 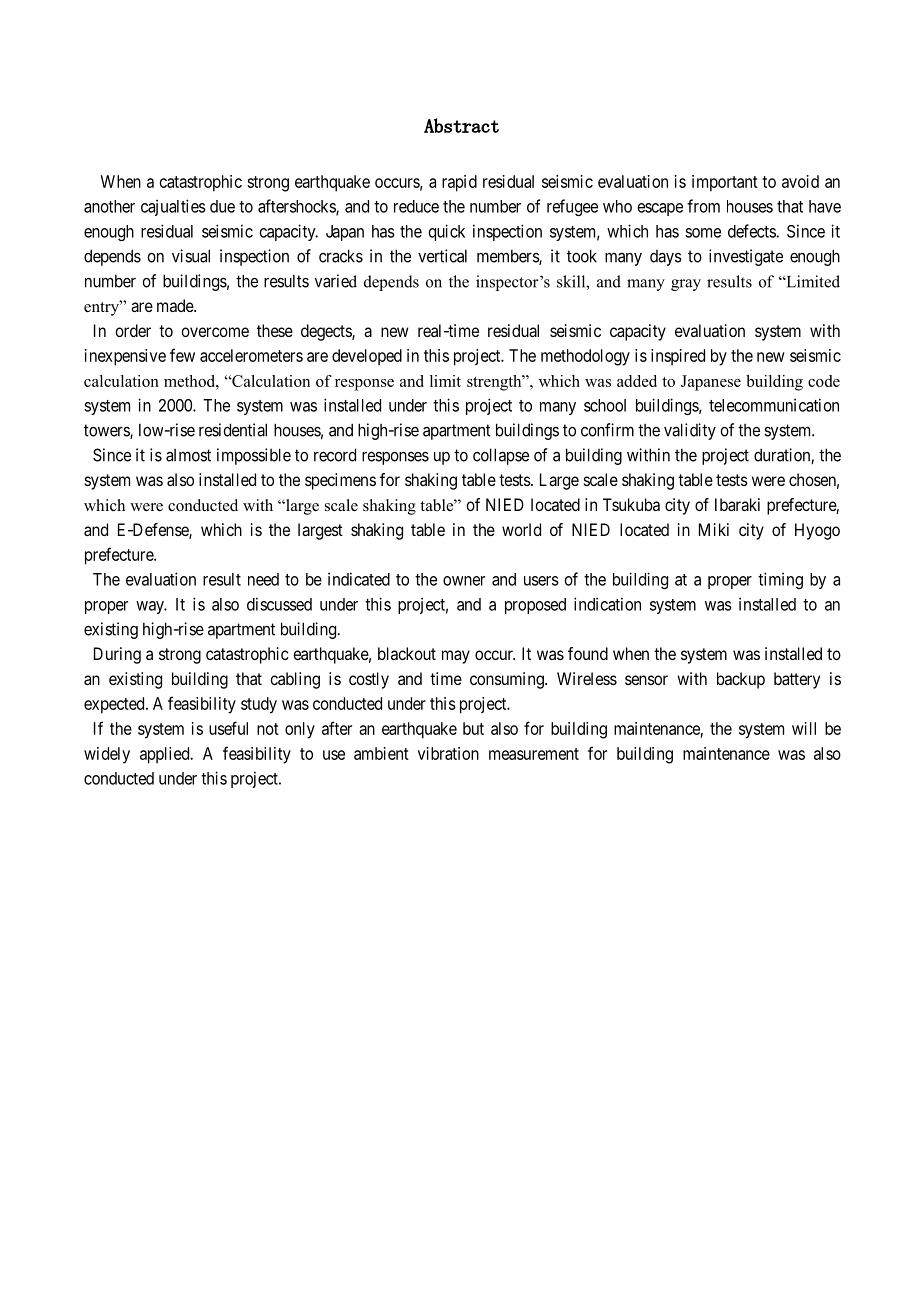 I want to click on will, so click(x=804, y=728).
